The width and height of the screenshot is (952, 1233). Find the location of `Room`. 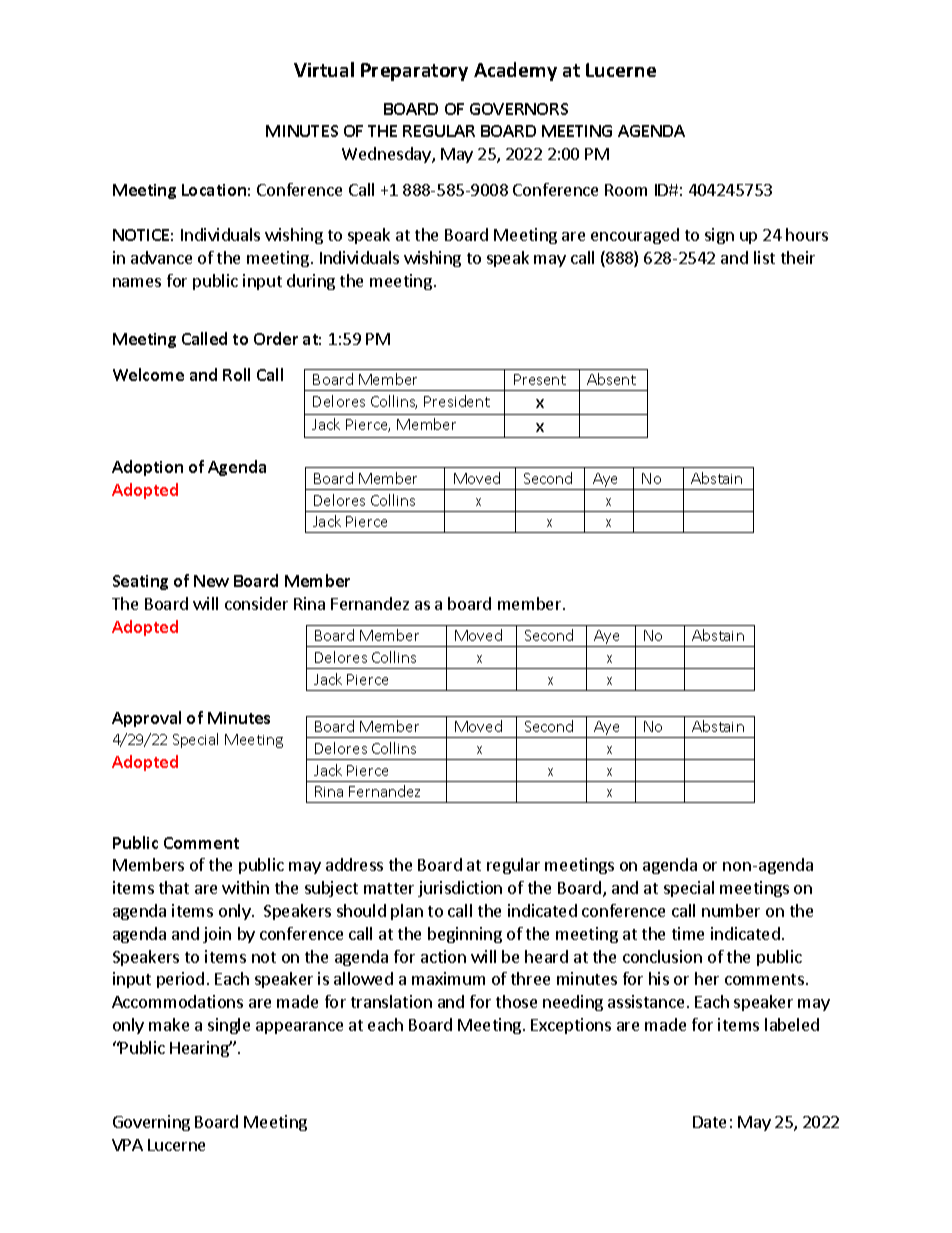

Room is located at coordinates (626, 190).
